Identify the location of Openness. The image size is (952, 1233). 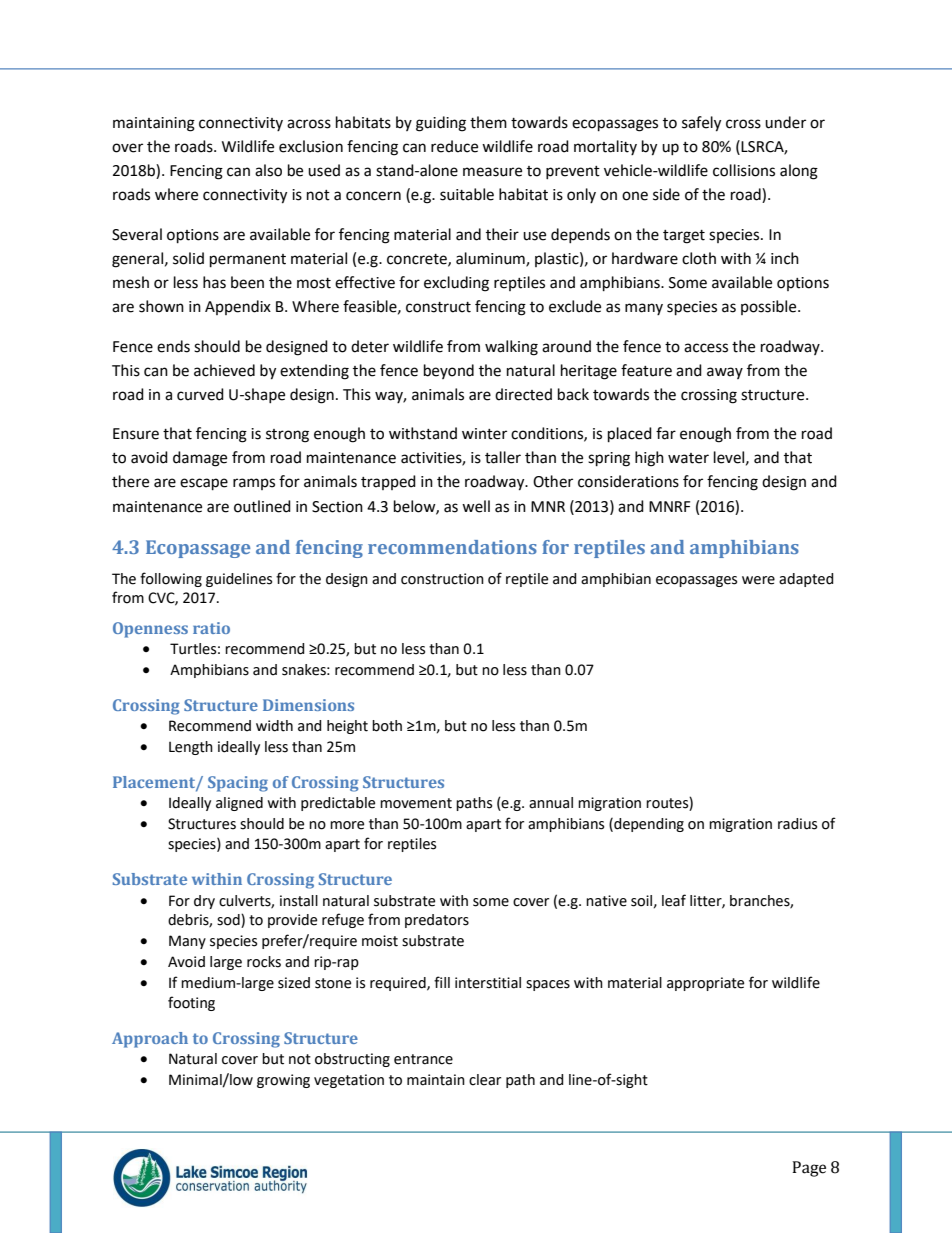
(150, 630).
